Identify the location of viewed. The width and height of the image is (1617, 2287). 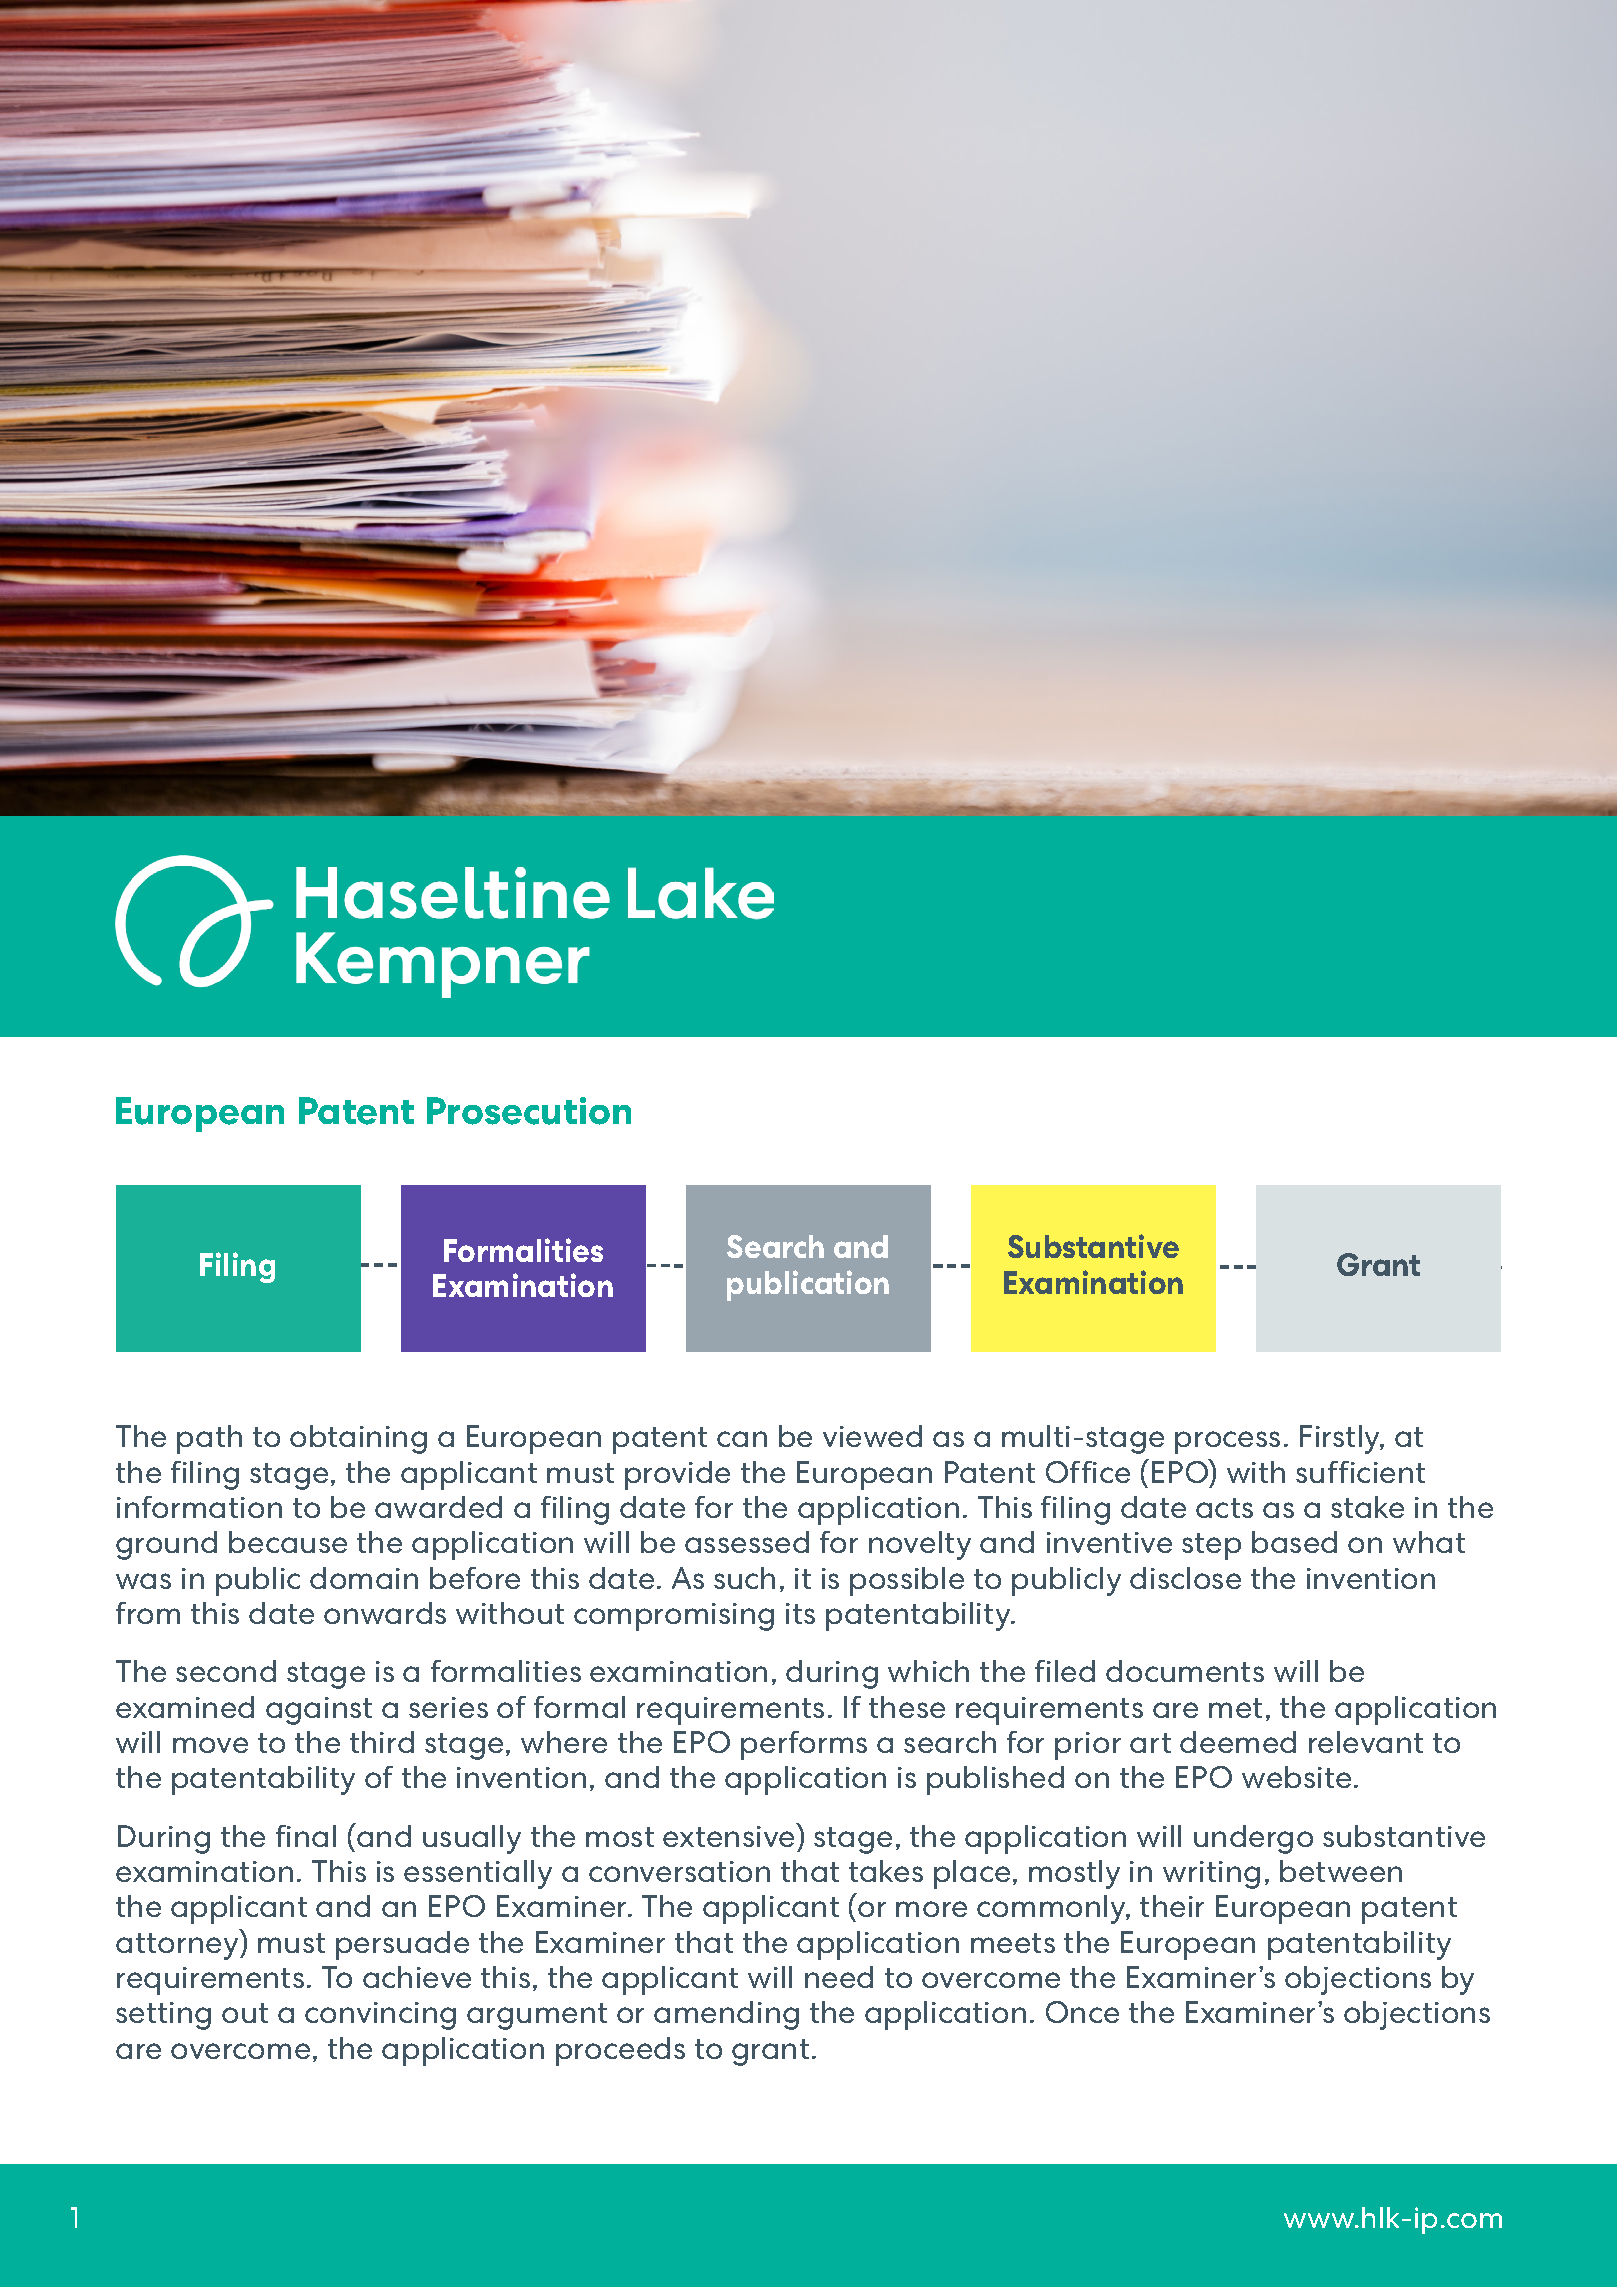
(872, 1436).
